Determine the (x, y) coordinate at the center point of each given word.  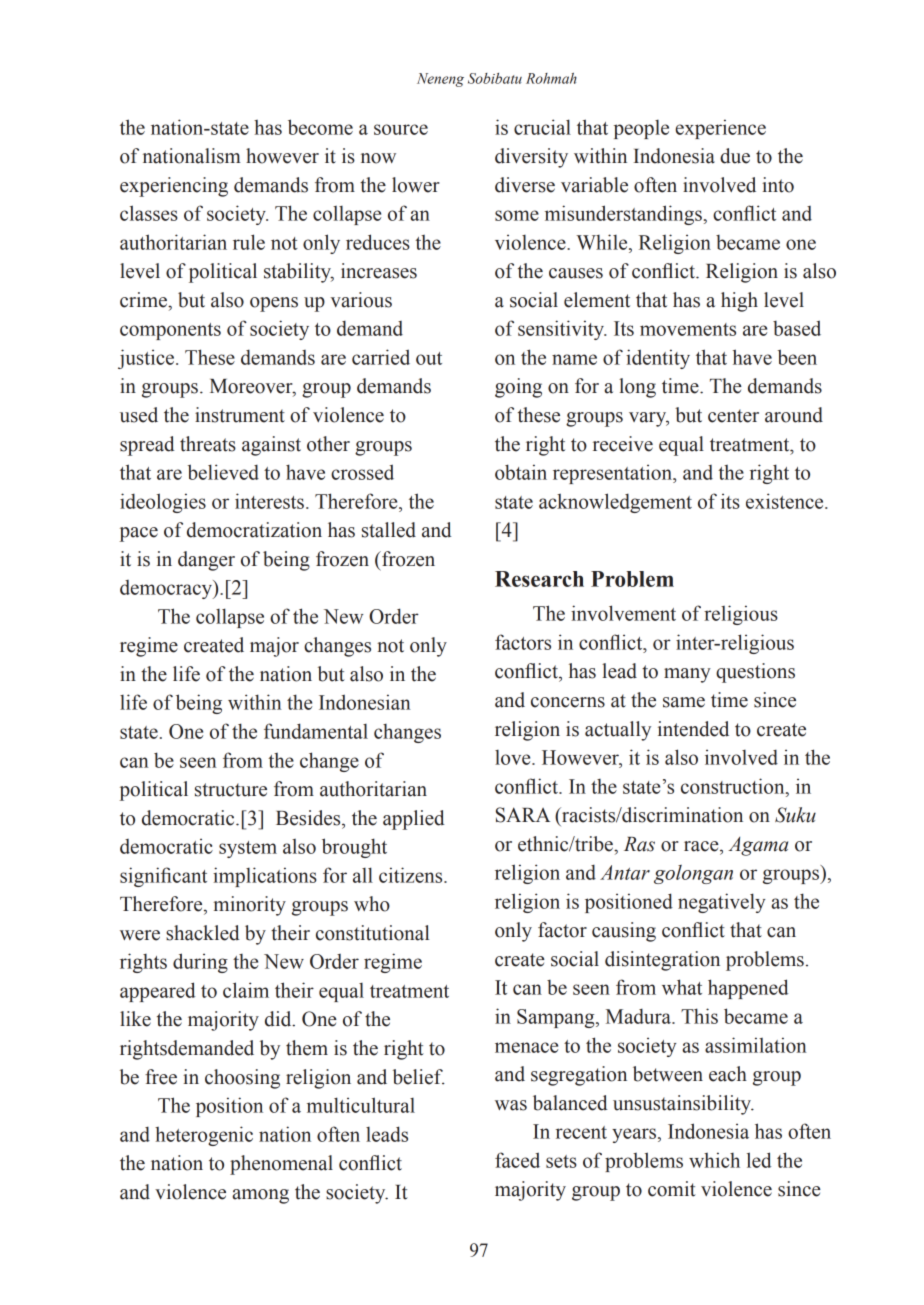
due (735, 156)
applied (414, 820)
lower (416, 185)
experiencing (174, 187)
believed (223, 472)
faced (517, 1160)
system (248, 849)
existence (786, 501)
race (702, 846)
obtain (521, 472)
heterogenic (204, 1136)
